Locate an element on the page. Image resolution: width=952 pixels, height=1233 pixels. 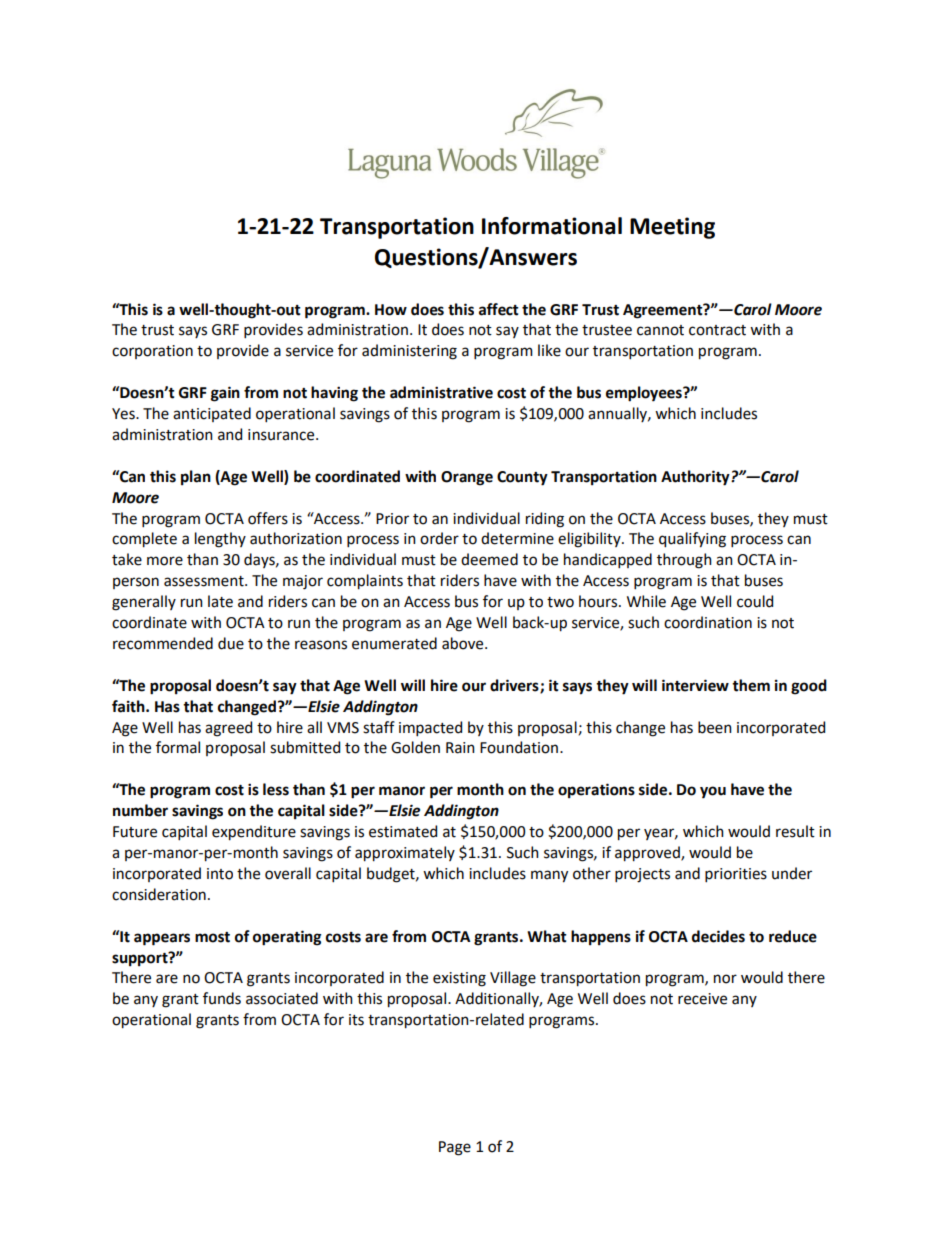
drivers is located at coordinates (515, 686).
